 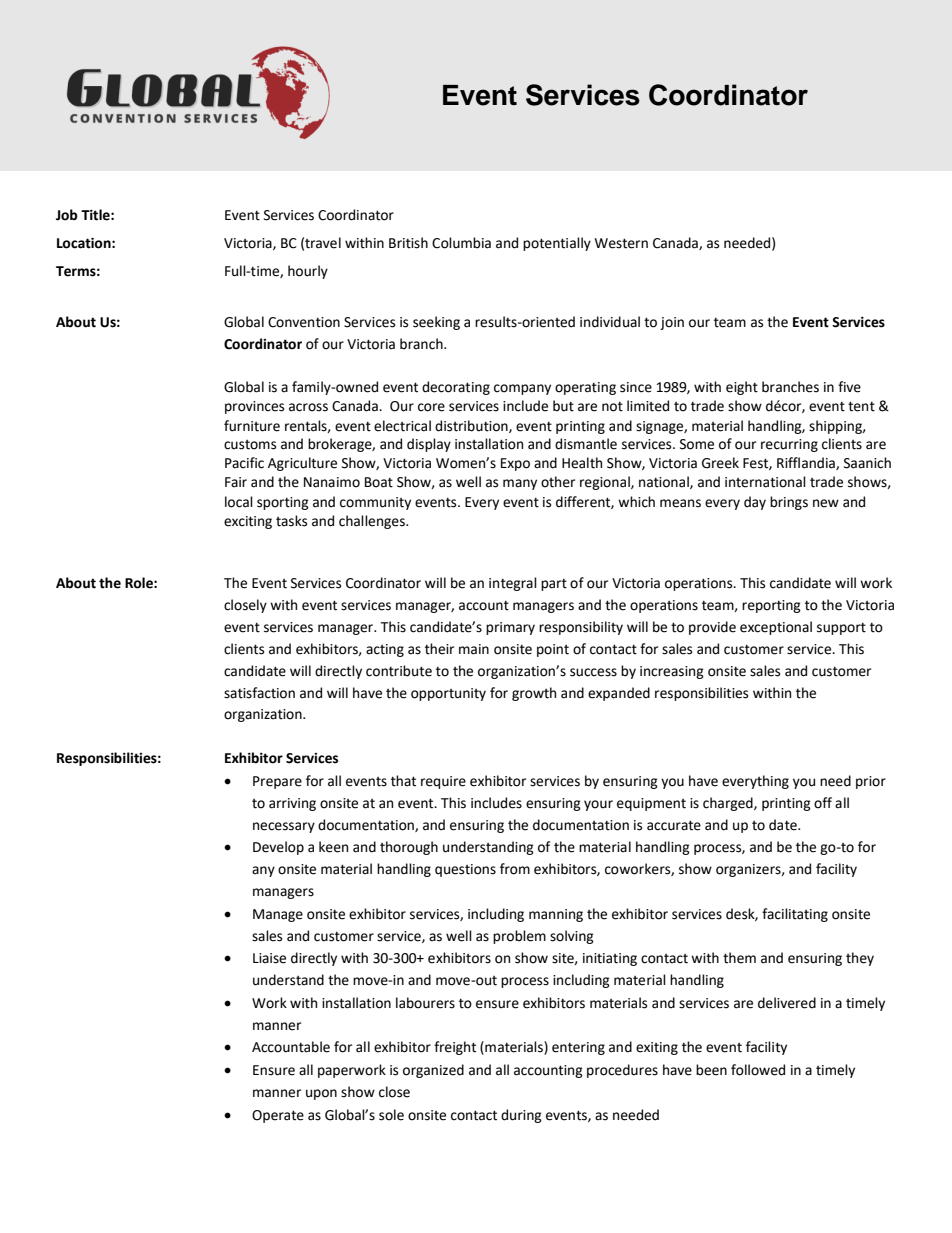 I want to click on problem, so click(x=519, y=937).
